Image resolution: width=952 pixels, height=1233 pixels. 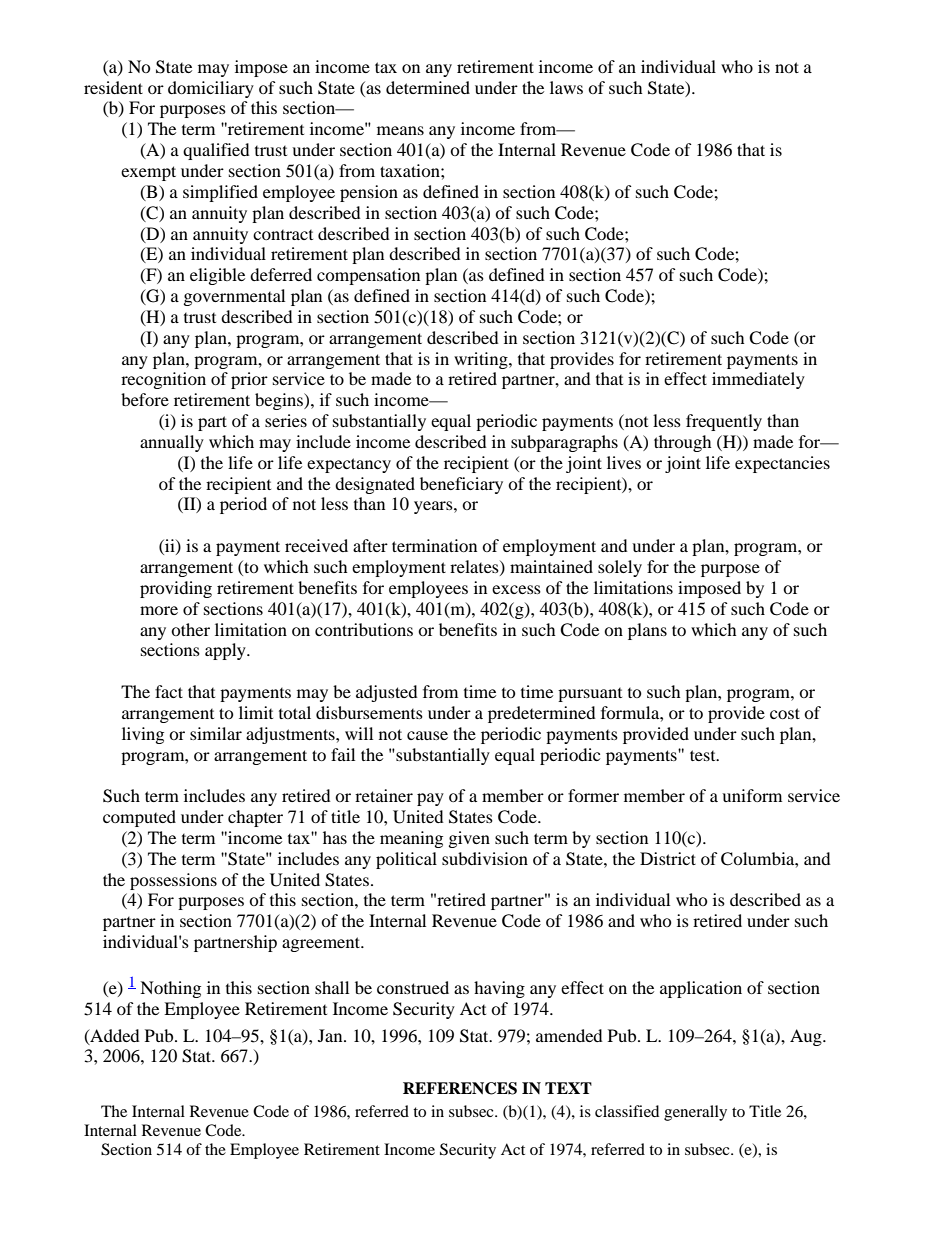 I want to click on REFERENCES, so click(x=460, y=1088).
